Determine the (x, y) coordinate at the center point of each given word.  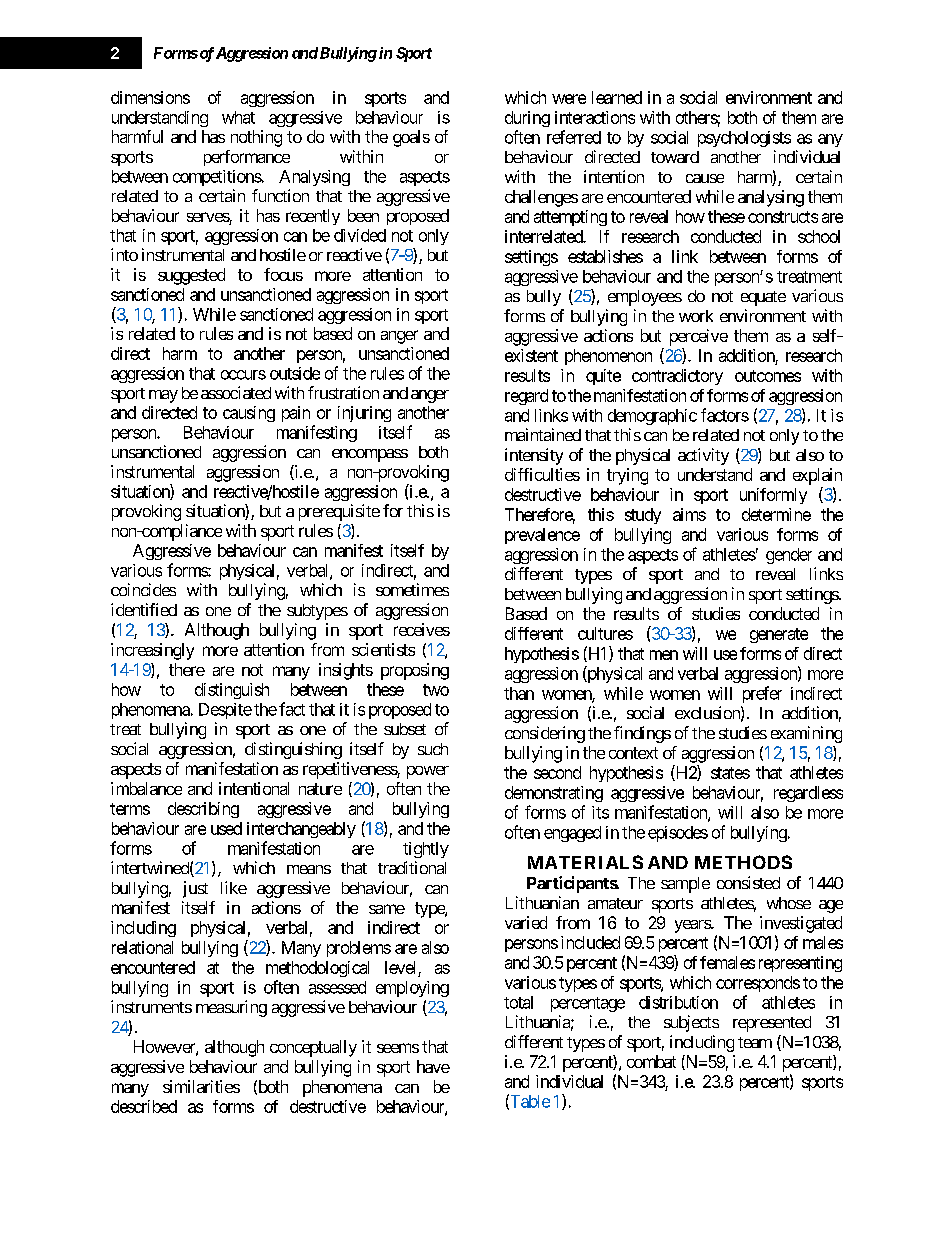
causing (249, 414)
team (755, 1042)
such (433, 749)
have (433, 1066)
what (238, 117)
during (527, 119)
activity (703, 456)
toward (675, 157)
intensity (534, 456)
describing (203, 810)
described (144, 1106)
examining (806, 734)
